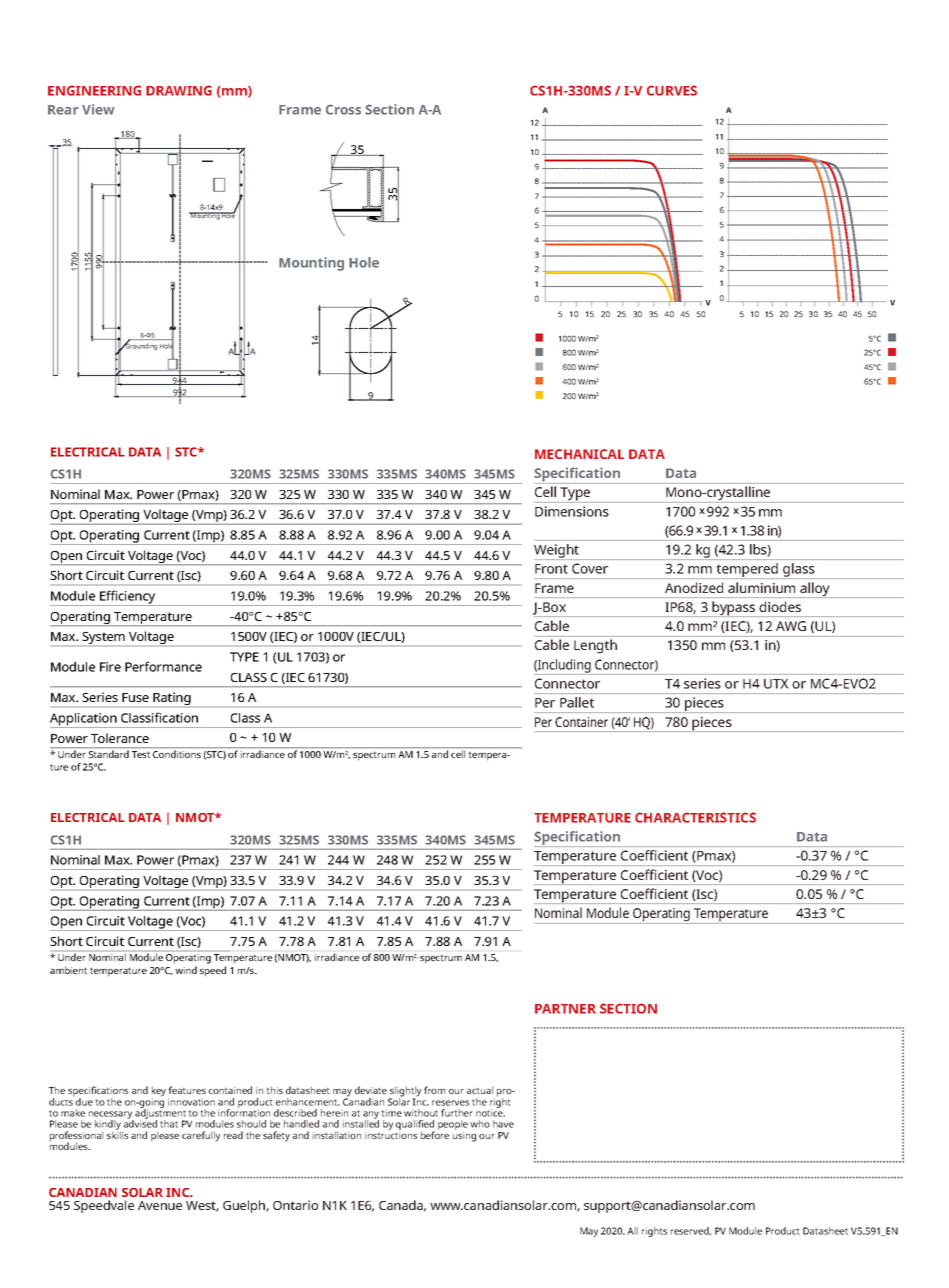  What do you see at coordinates (186, 970) in the screenshot?
I see `wind` at bounding box center [186, 970].
